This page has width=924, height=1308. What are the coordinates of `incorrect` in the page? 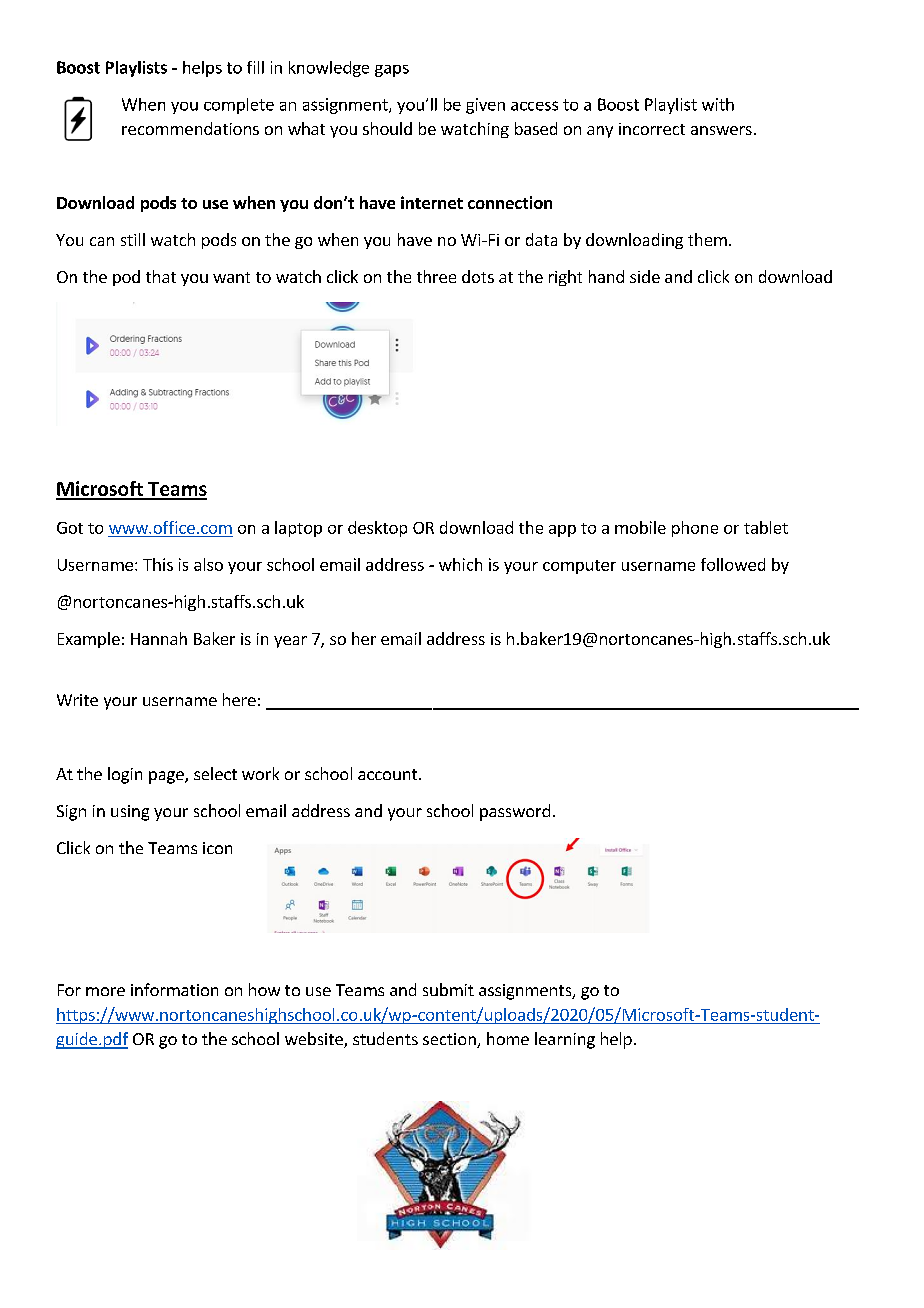 It's located at (652, 129).
